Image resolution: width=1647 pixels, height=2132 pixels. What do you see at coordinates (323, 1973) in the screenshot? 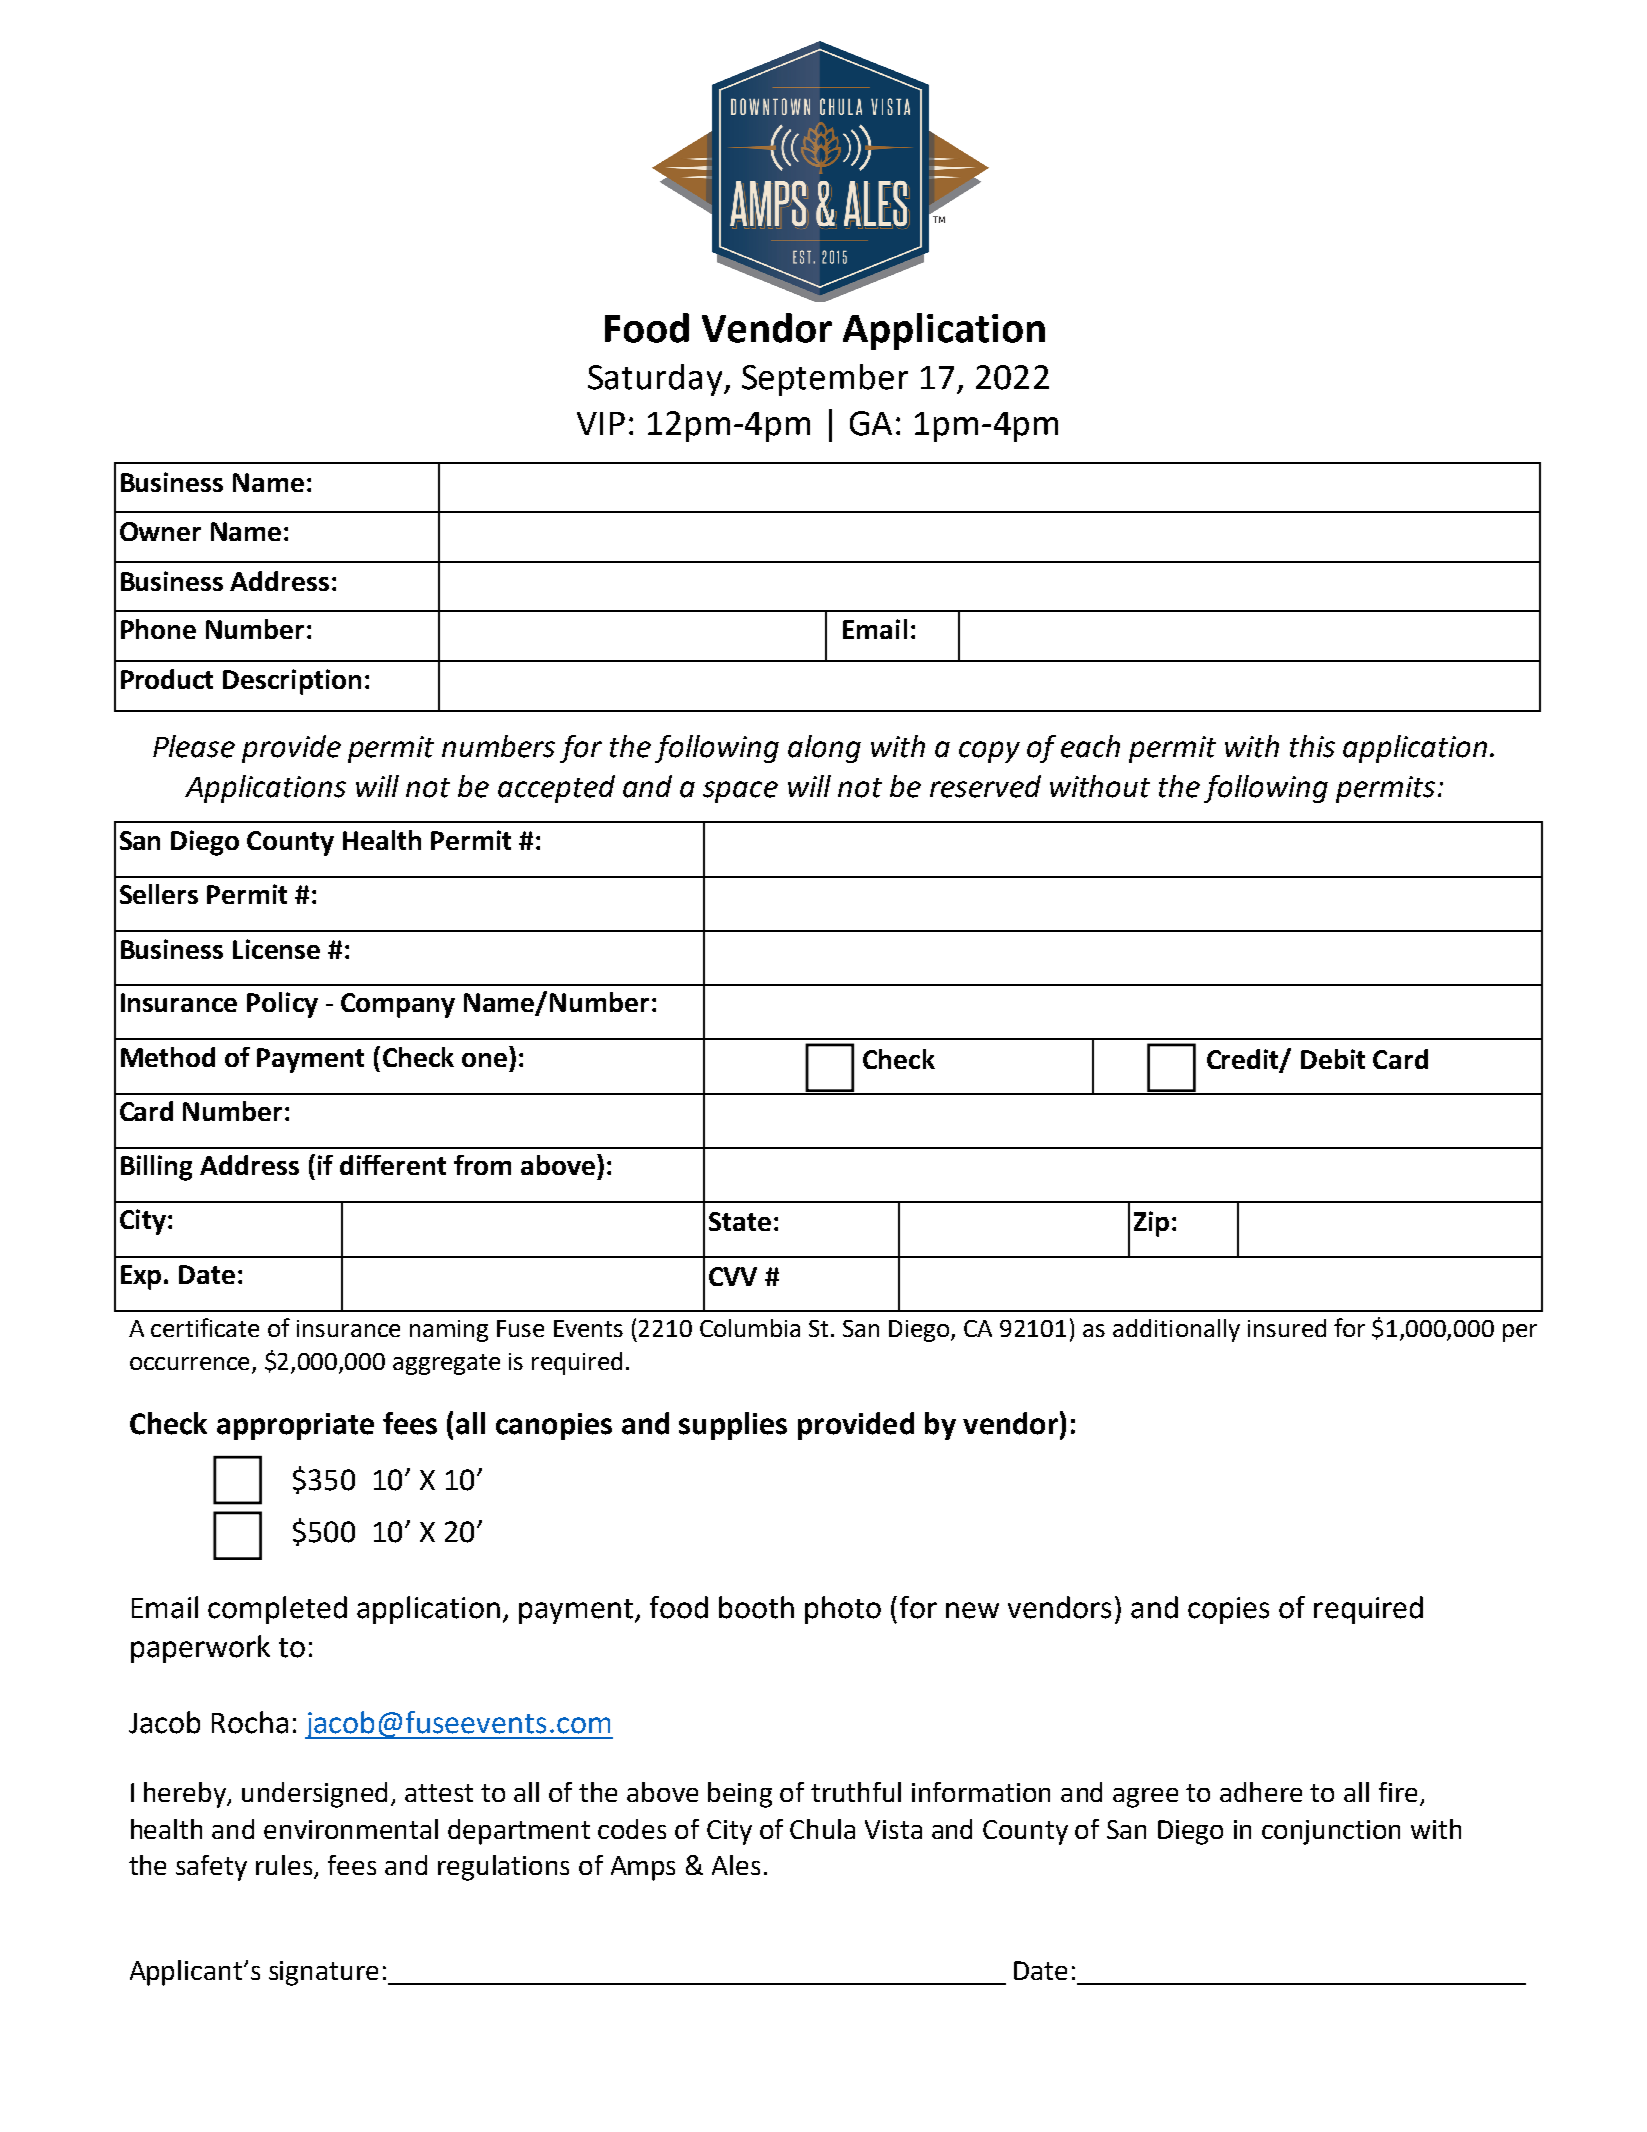
I see `signature` at bounding box center [323, 1973].
